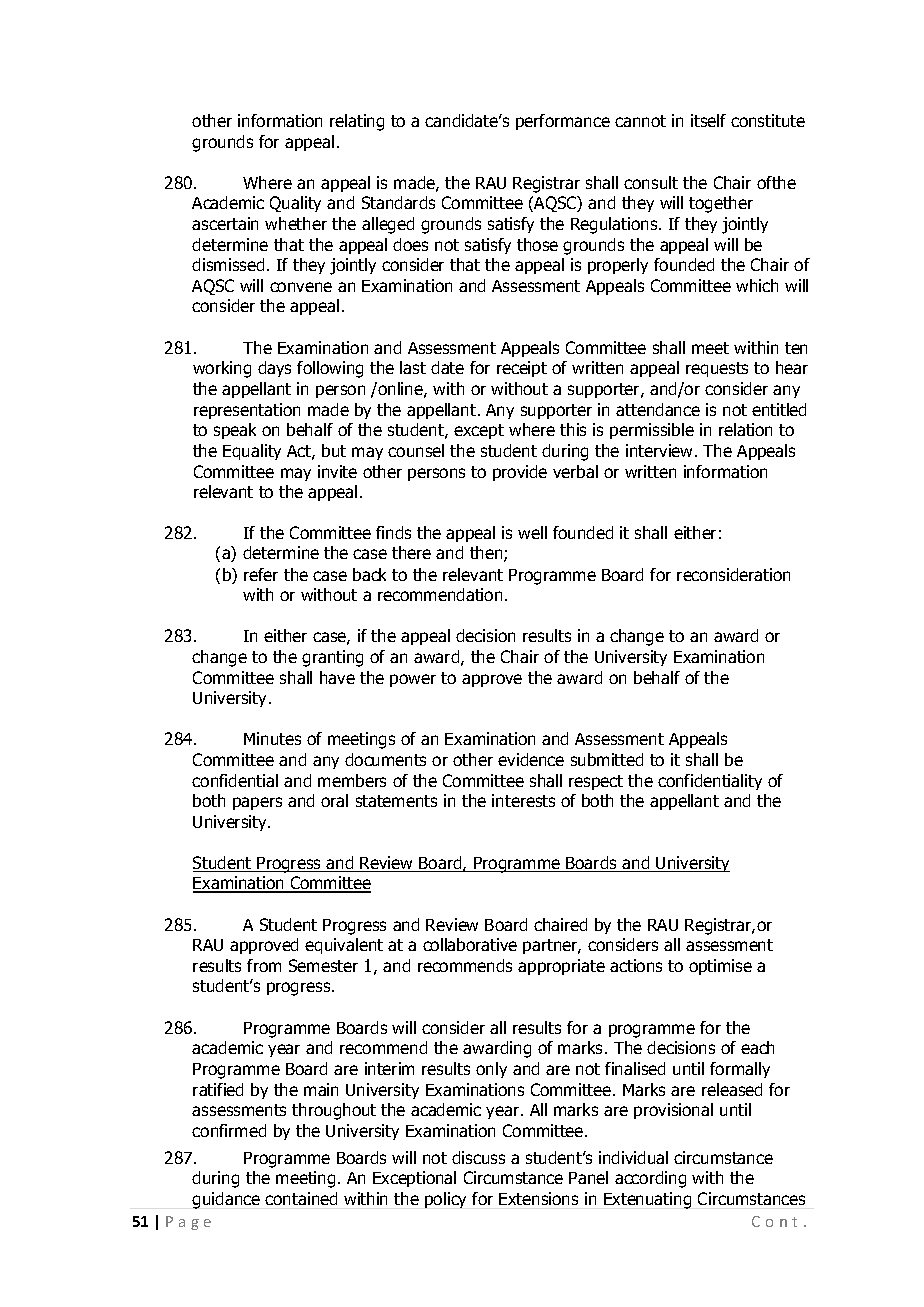 The image size is (924, 1307). What do you see at coordinates (301, 1198) in the page?
I see `contained` at bounding box center [301, 1198].
